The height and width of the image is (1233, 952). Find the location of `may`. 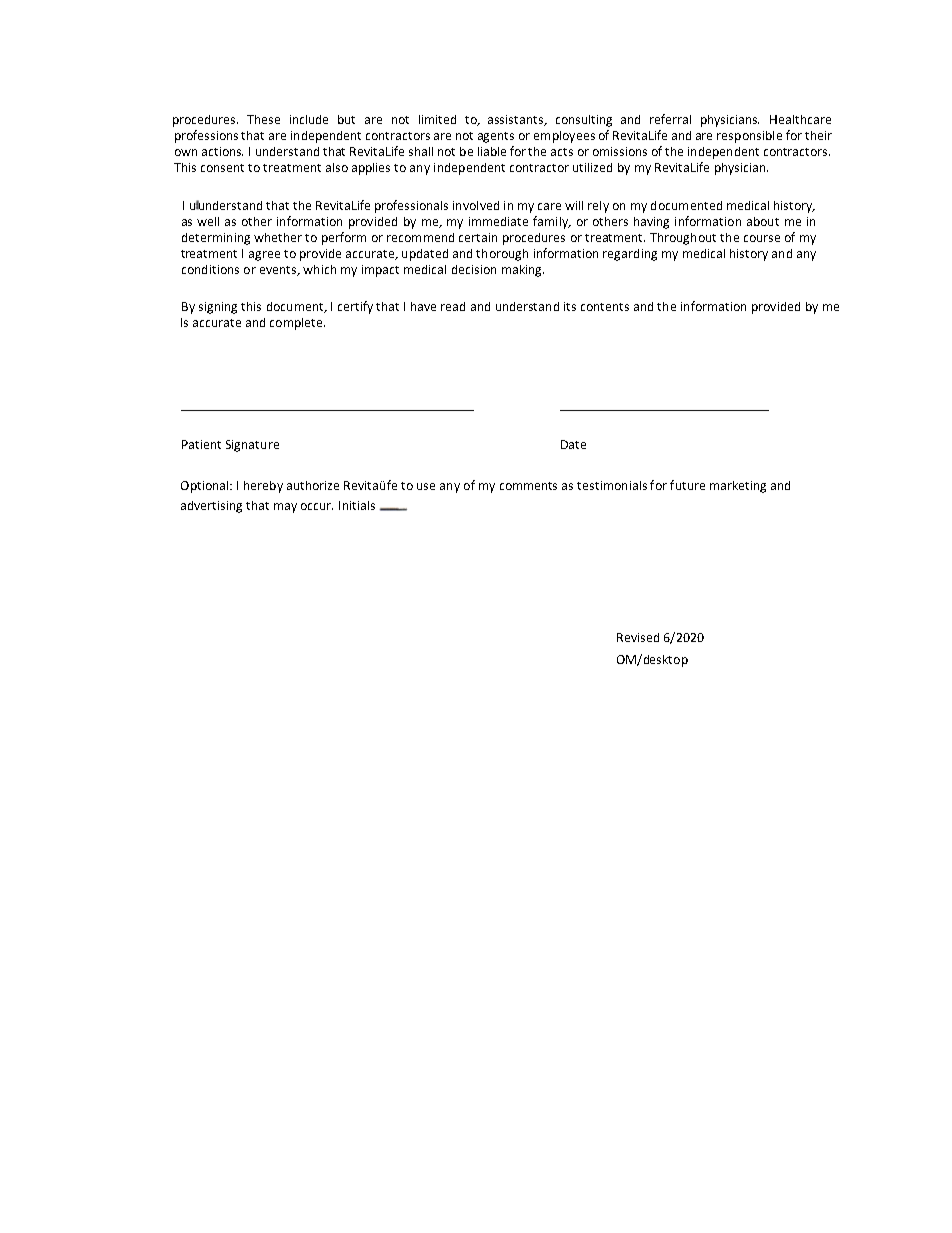

may is located at coordinates (285, 508).
